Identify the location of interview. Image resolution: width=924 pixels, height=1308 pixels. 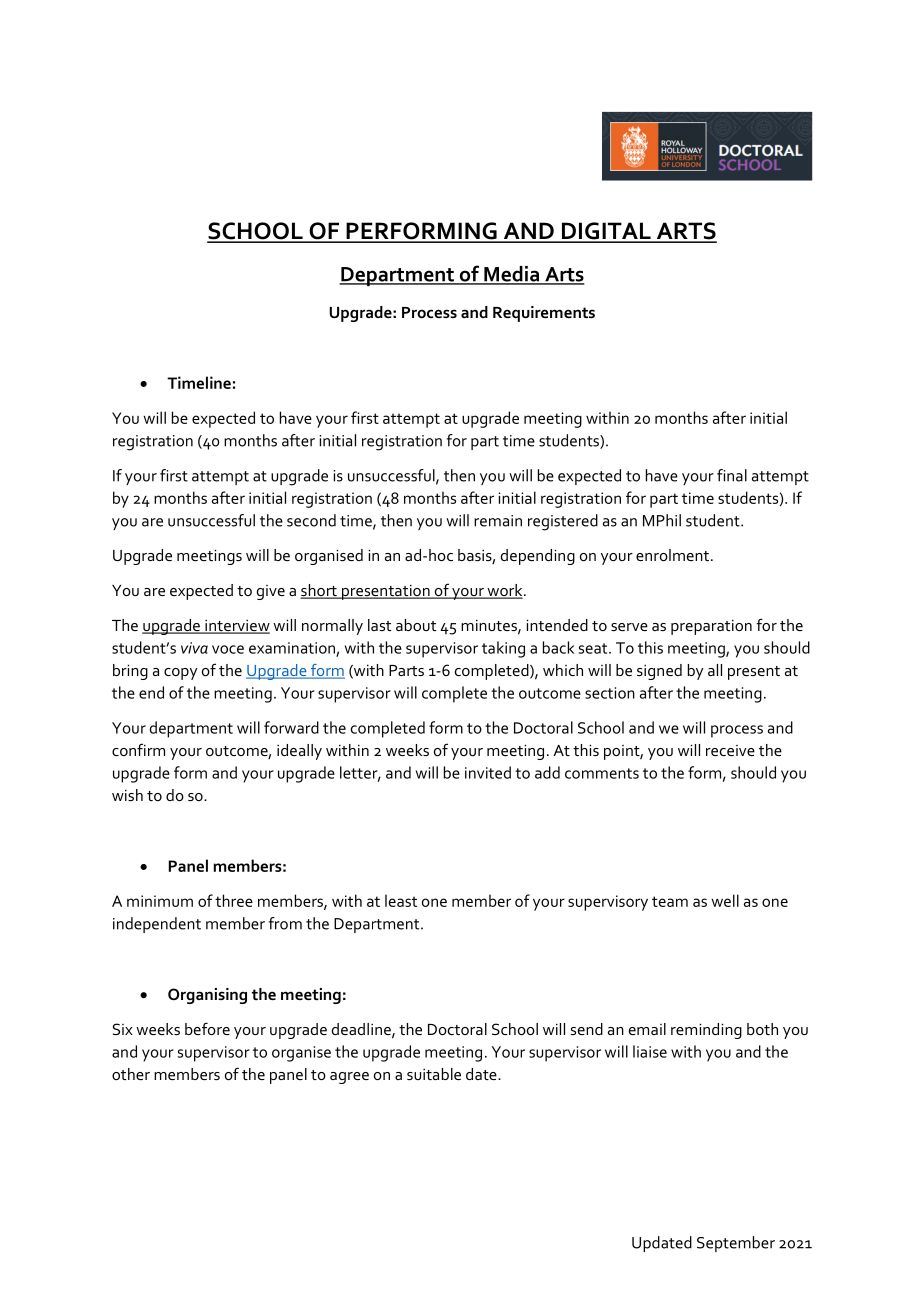
(236, 627).
